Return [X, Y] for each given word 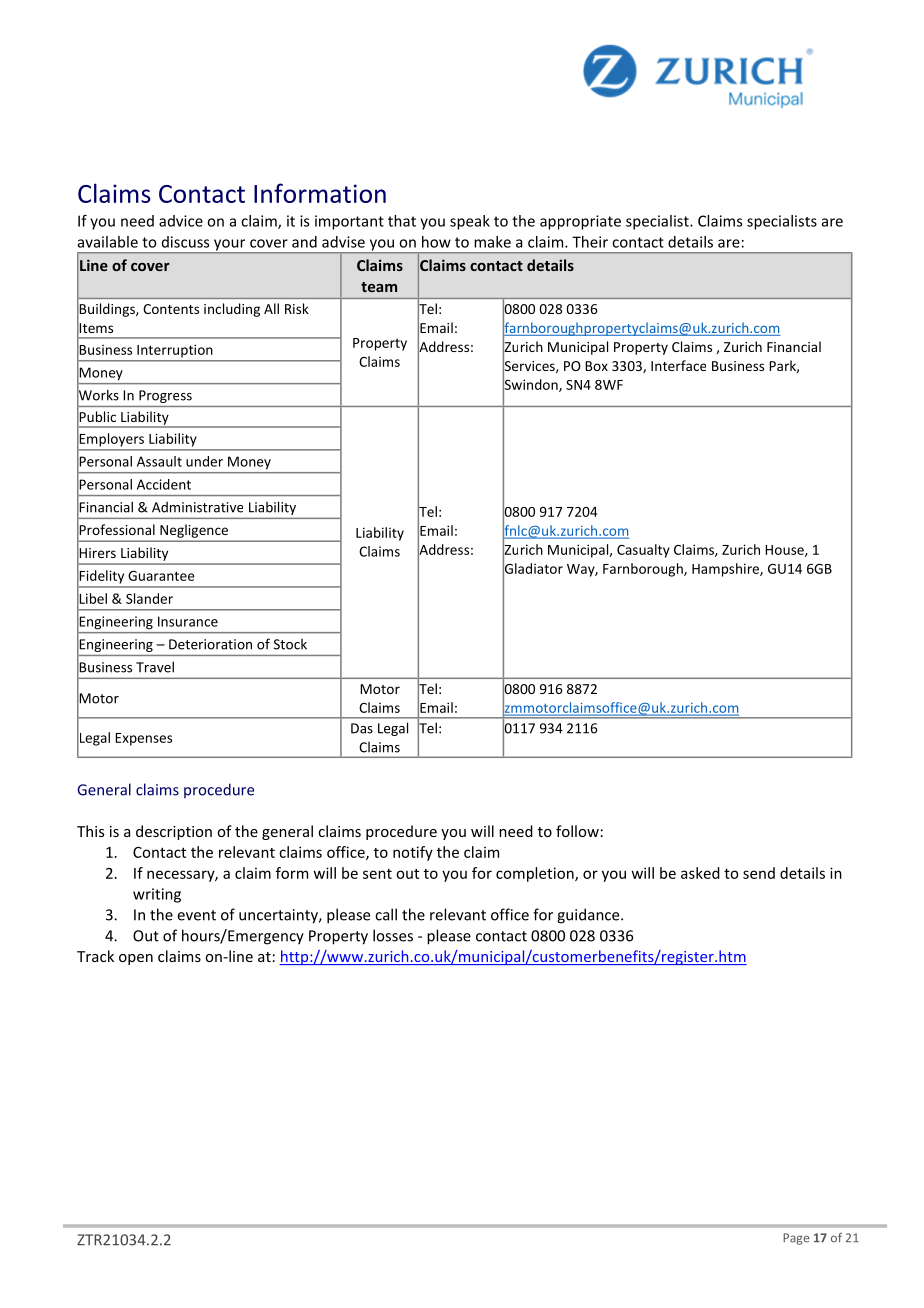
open [136, 959]
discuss [185, 242]
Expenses [143, 739]
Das [362, 728]
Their [590, 242]
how [436, 242]
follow [577, 831]
